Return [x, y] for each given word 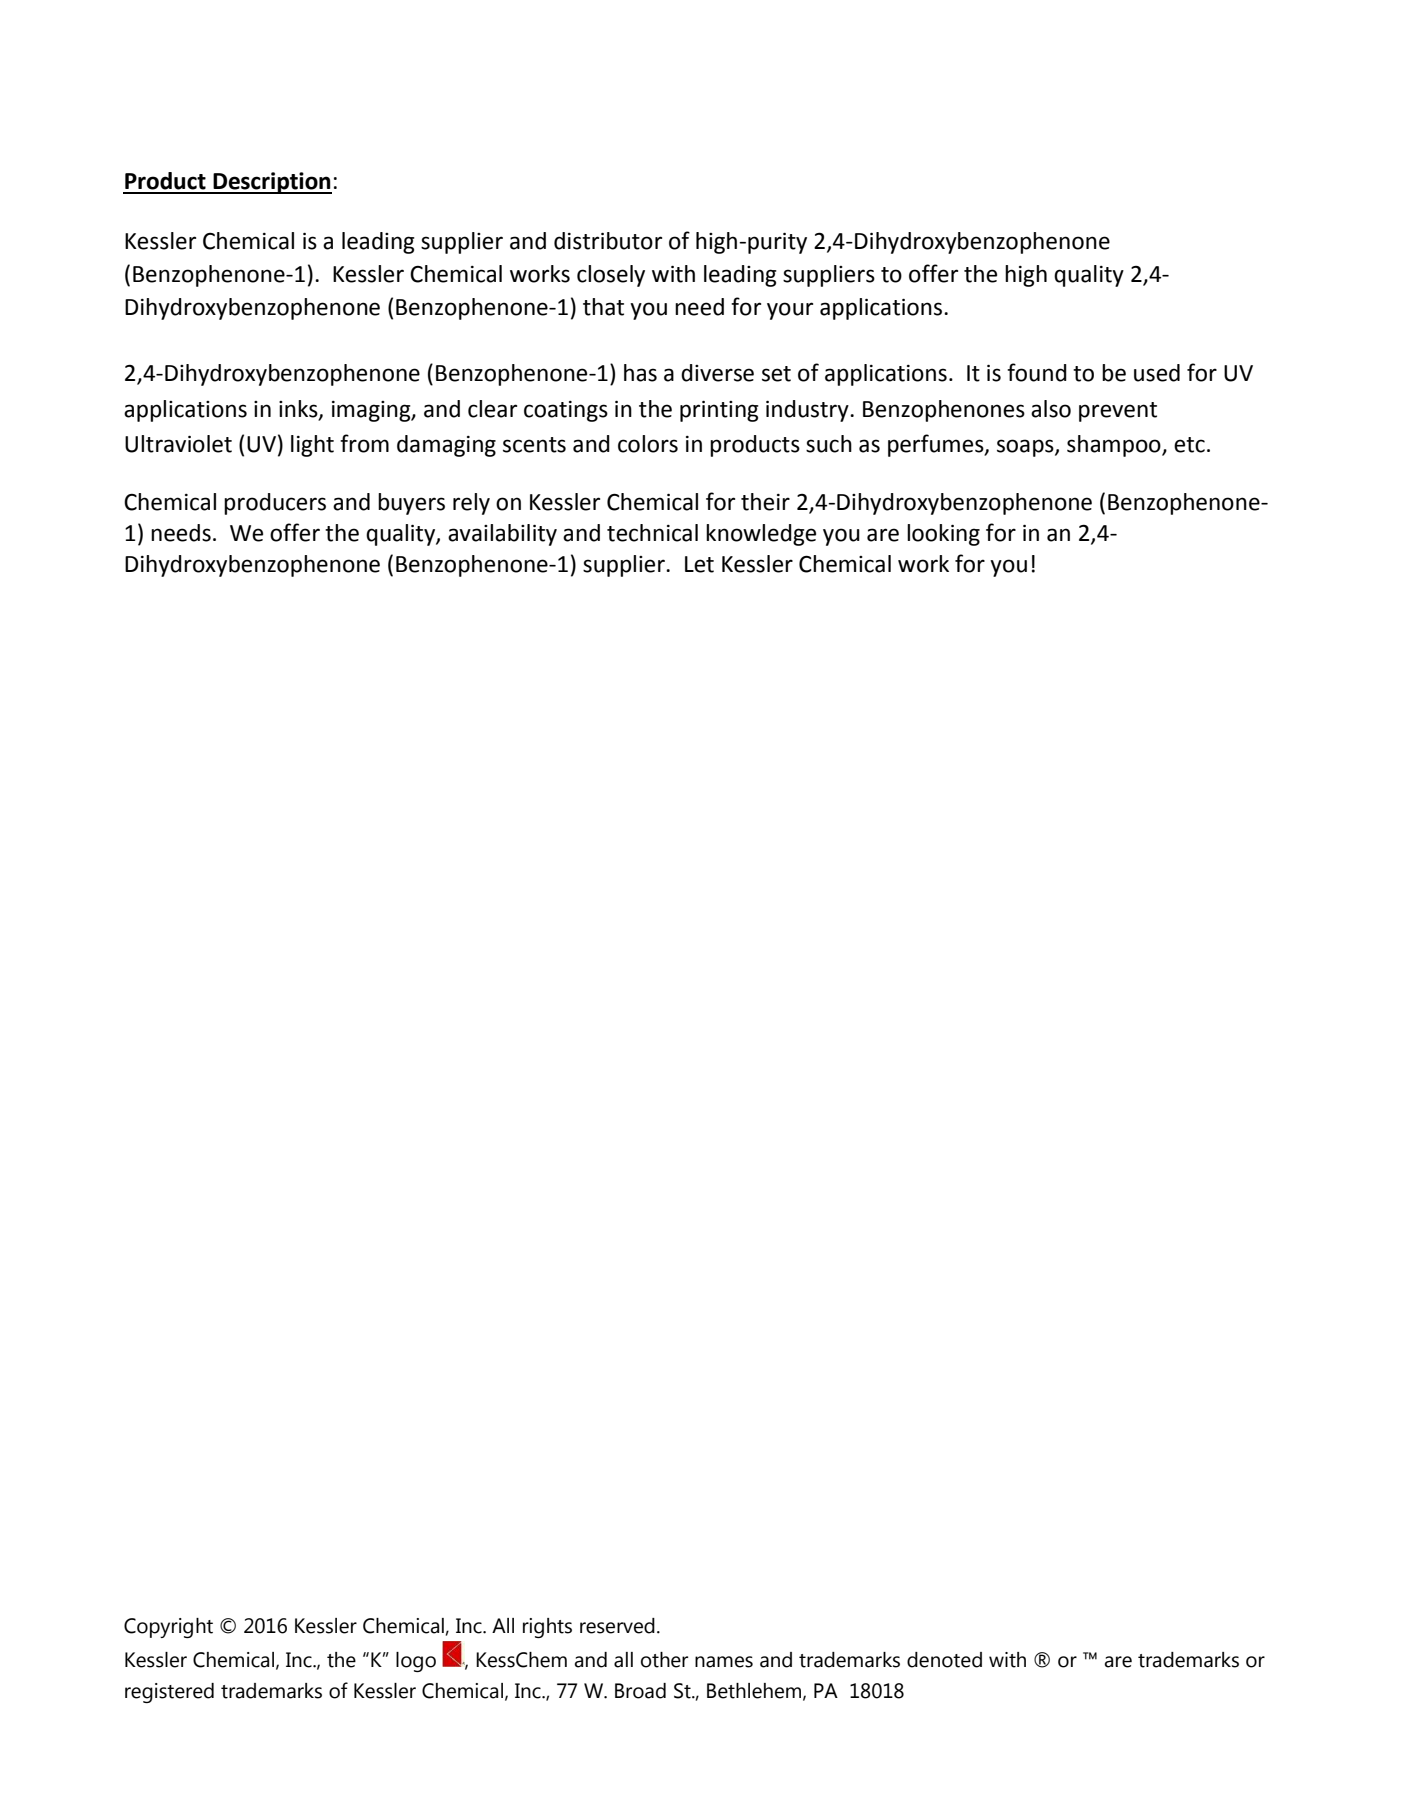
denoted [944, 1660]
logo [416, 1662]
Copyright [168, 1628]
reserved [617, 1626]
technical [652, 533]
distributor [608, 241]
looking [943, 535]
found [1037, 372]
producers [275, 504]
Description [271, 183]
